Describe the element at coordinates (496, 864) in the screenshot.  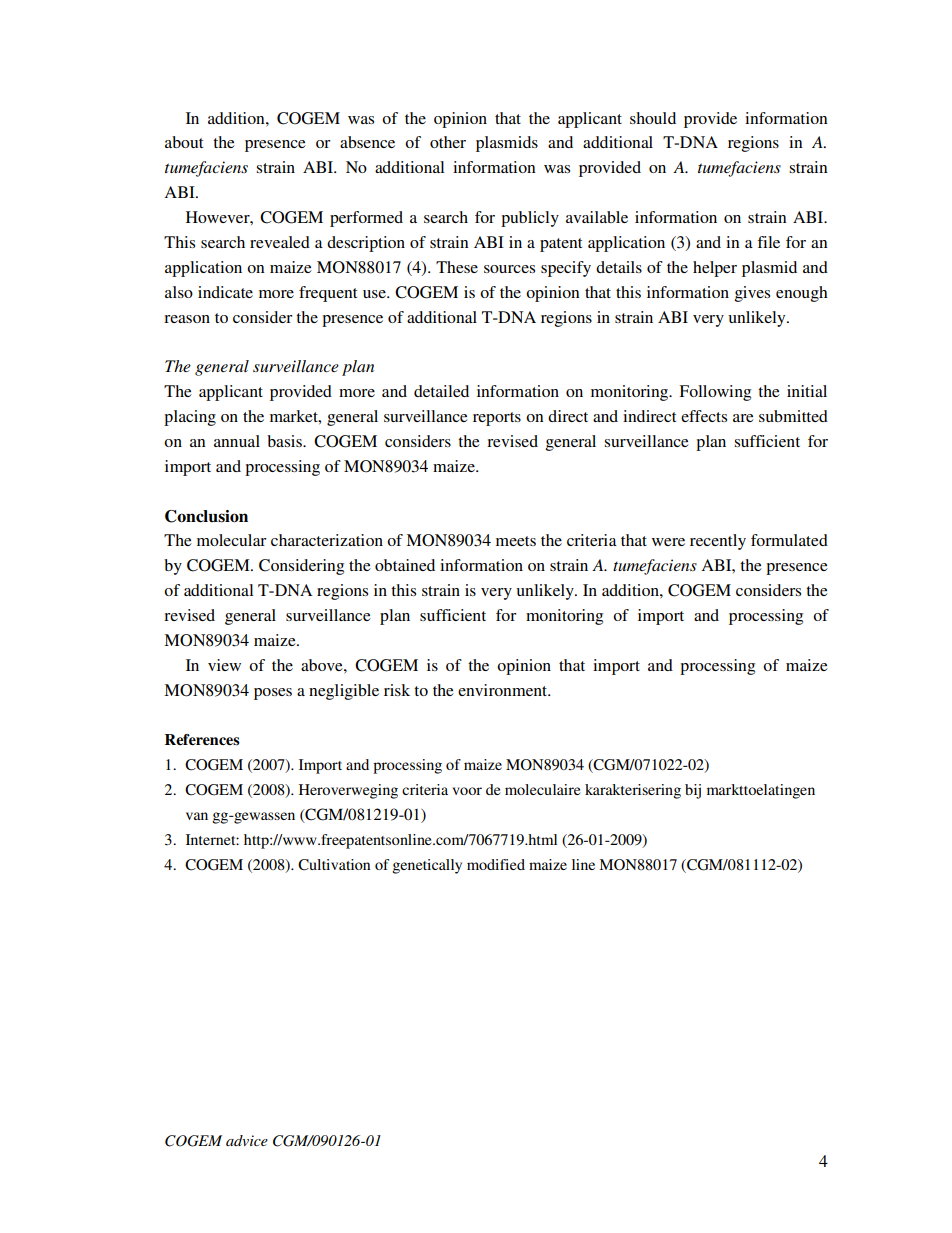
I see `modified` at that location.
